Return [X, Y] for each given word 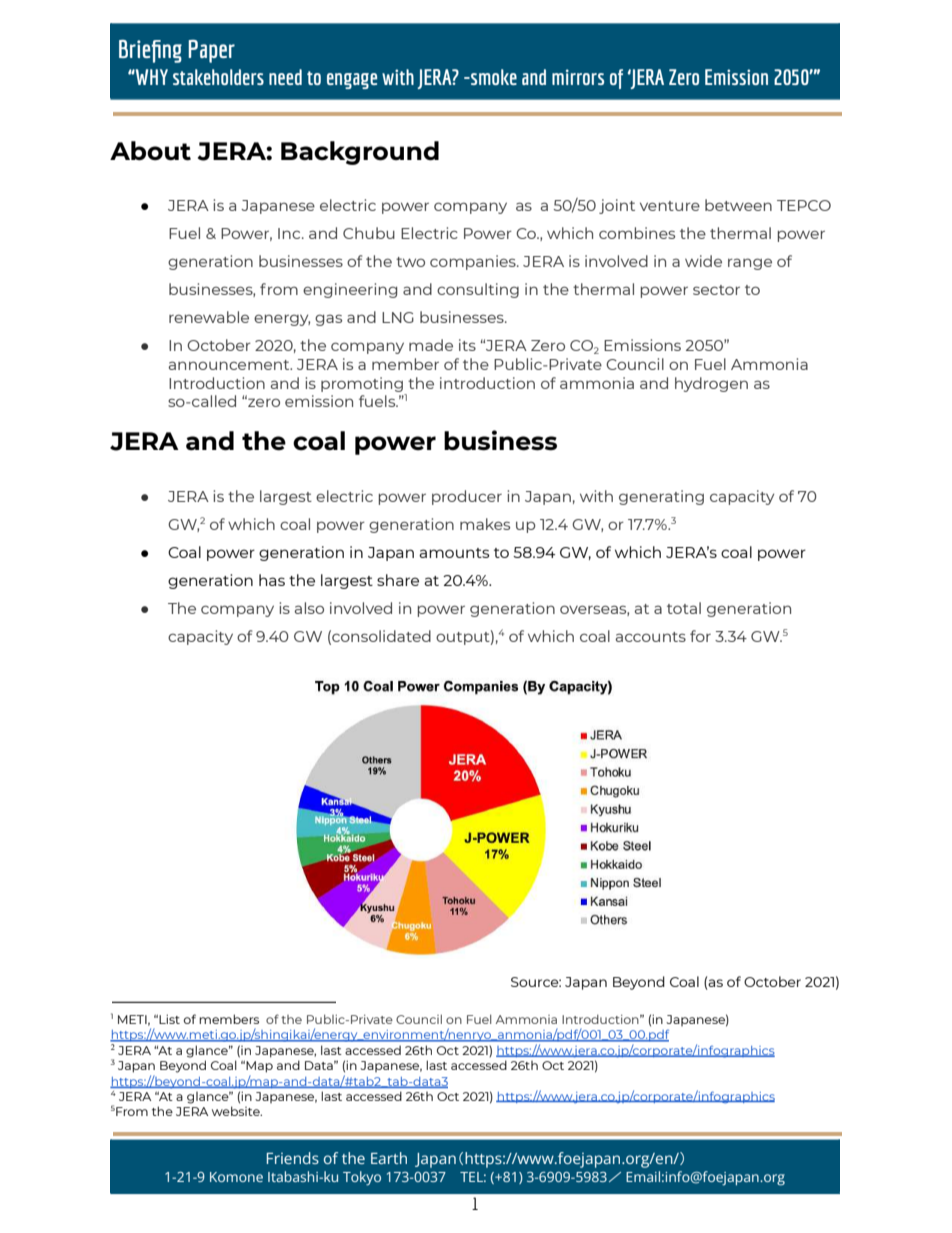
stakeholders [218, 77]
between [738, 205]
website [237, 1111]
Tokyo [362, 1178]
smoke [493, 77]
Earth [389, 1158]
